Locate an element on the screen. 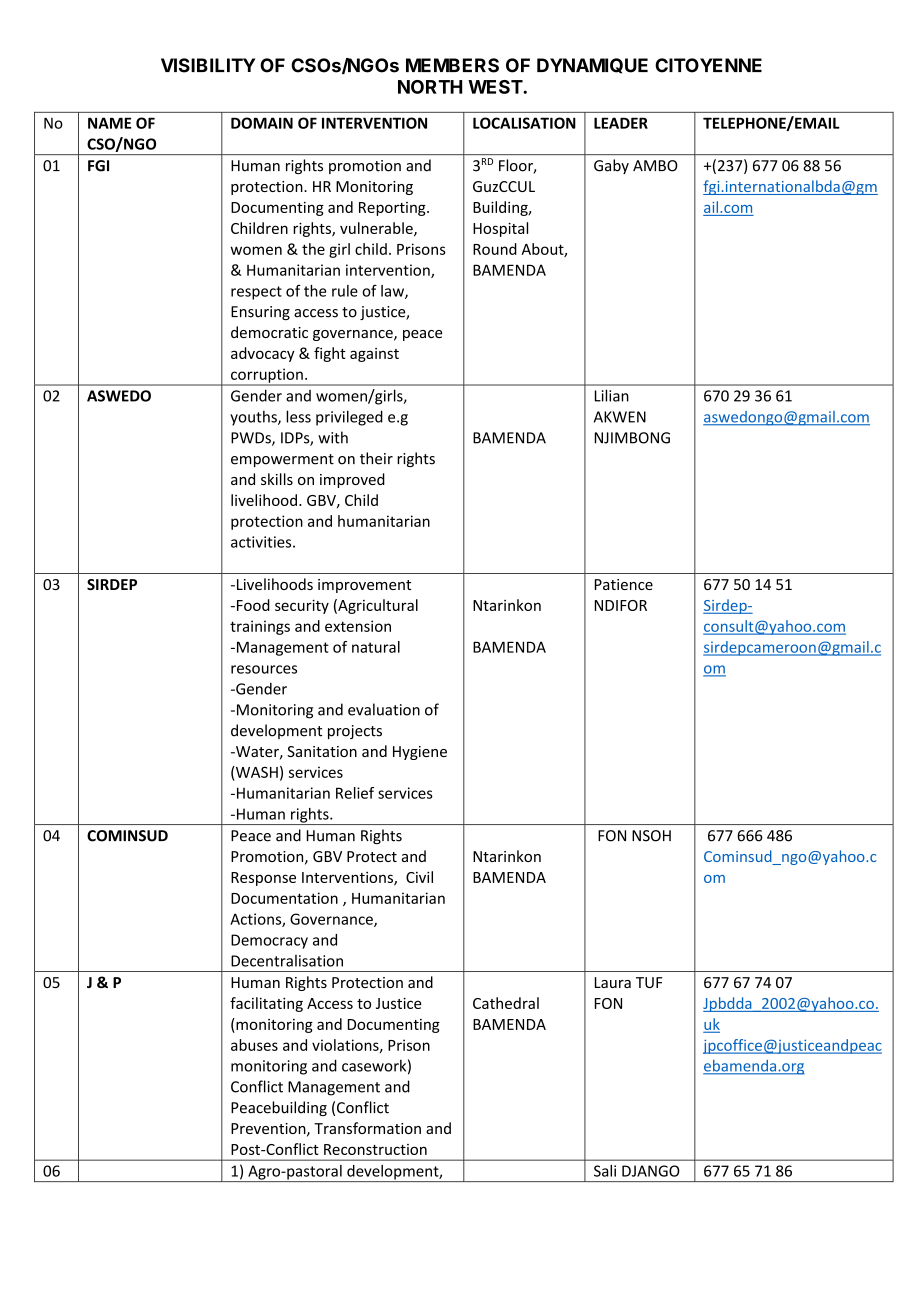 This screenshot has width=924, height=1308. Food is located at coordinates (252, 605).
